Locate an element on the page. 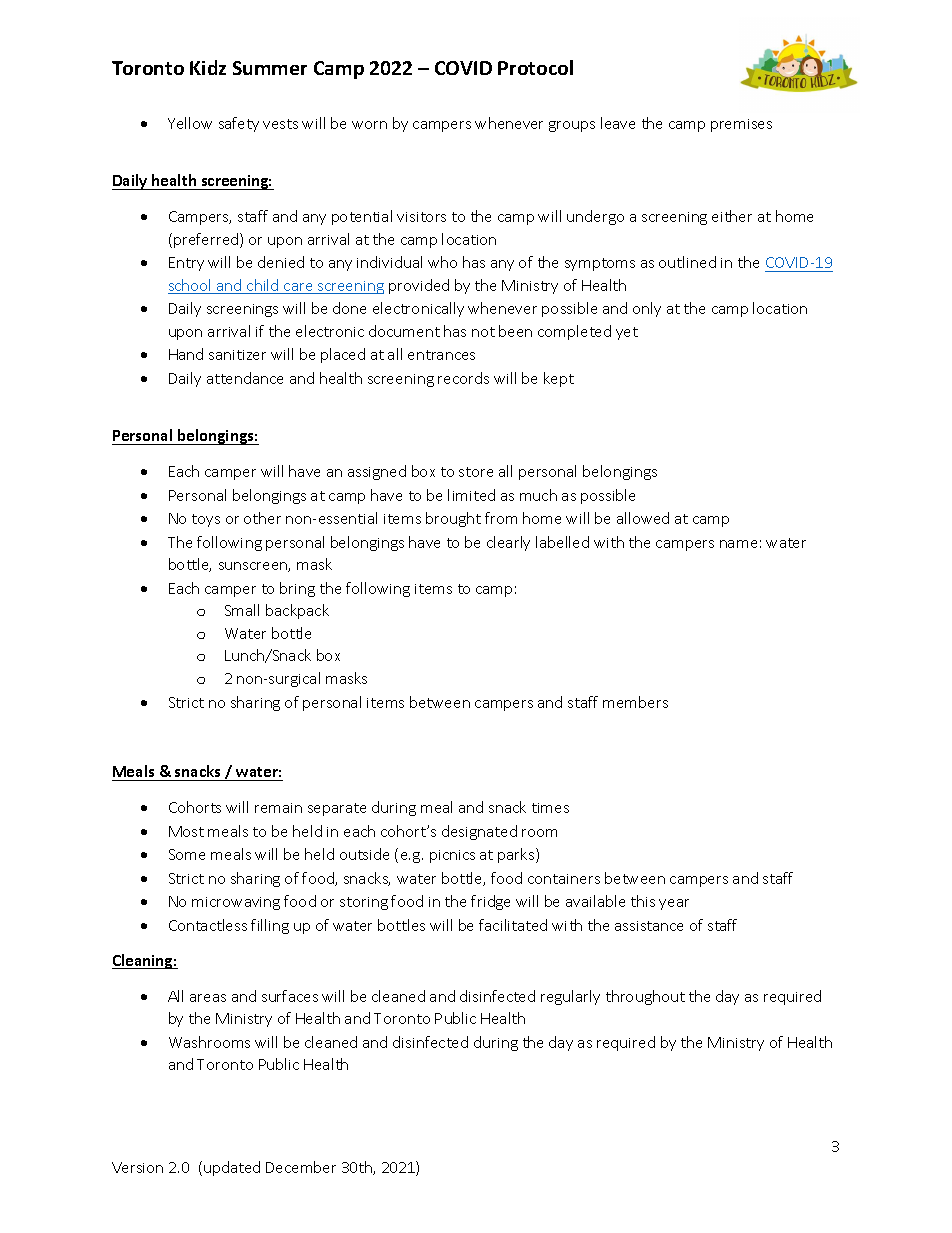 The image size is (952, 1233). updated is located at coordinates (232, 1168).
